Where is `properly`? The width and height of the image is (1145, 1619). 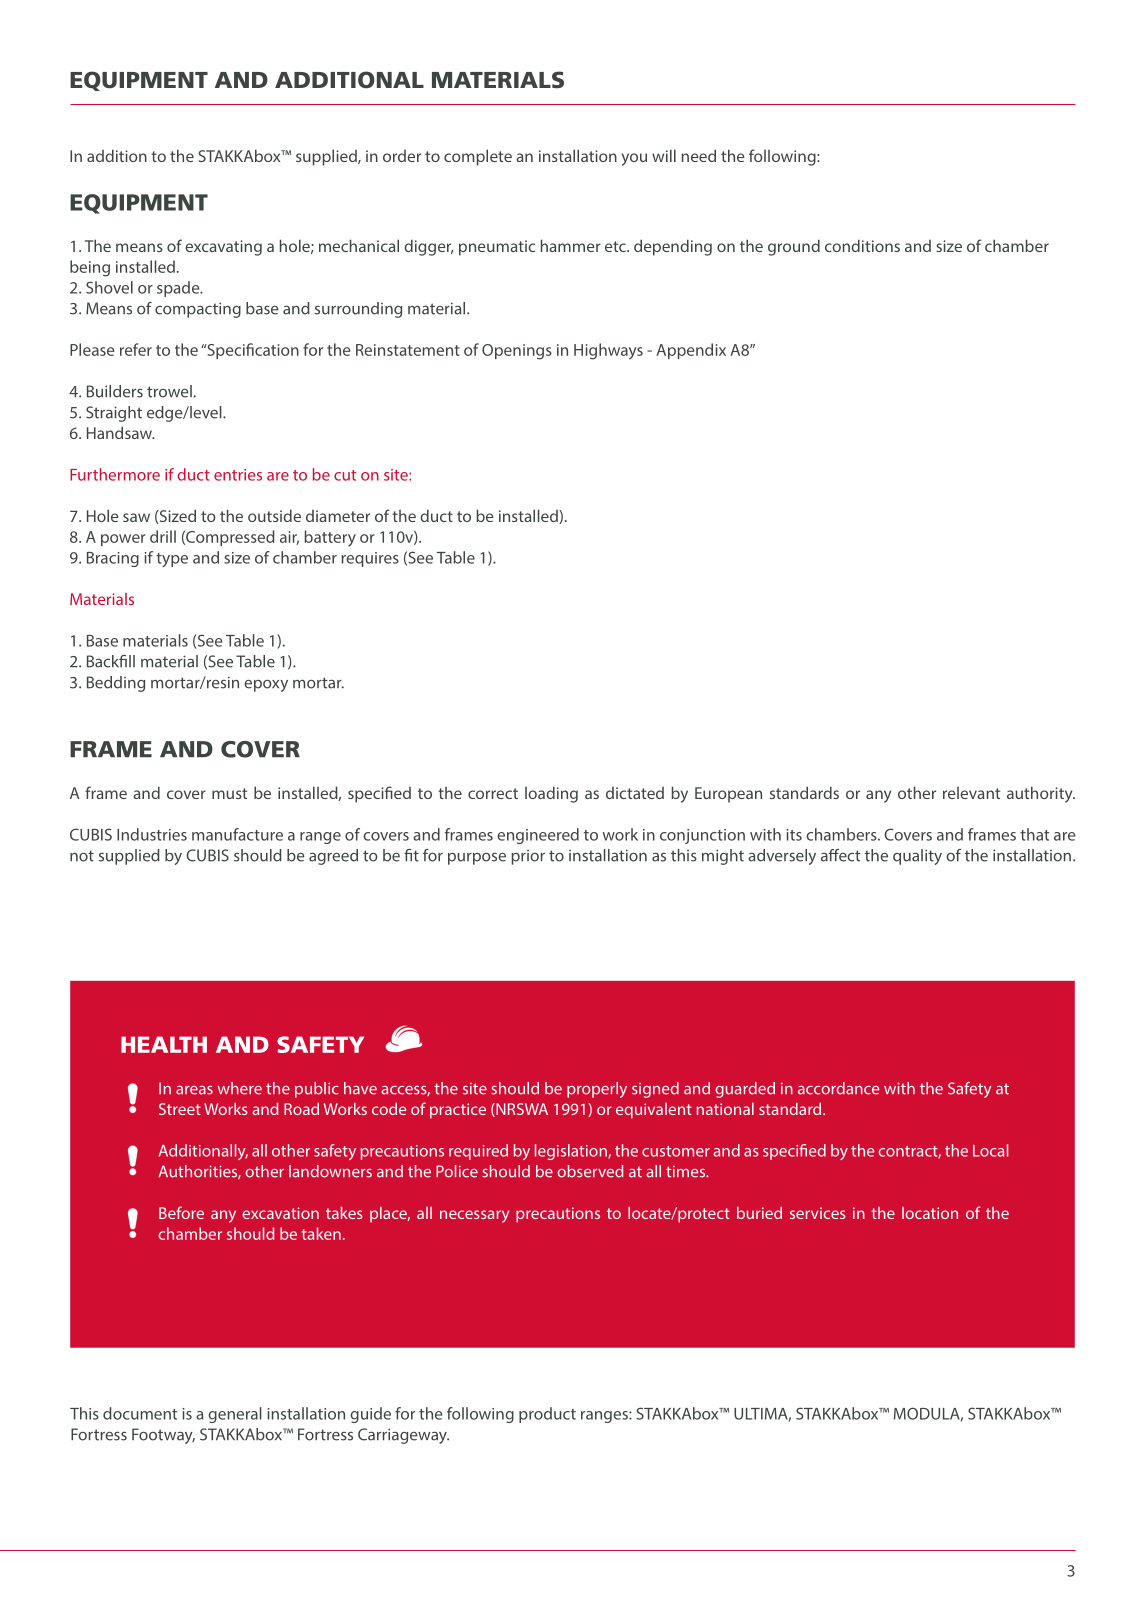
properly is located at coordinates (597, 1090).
